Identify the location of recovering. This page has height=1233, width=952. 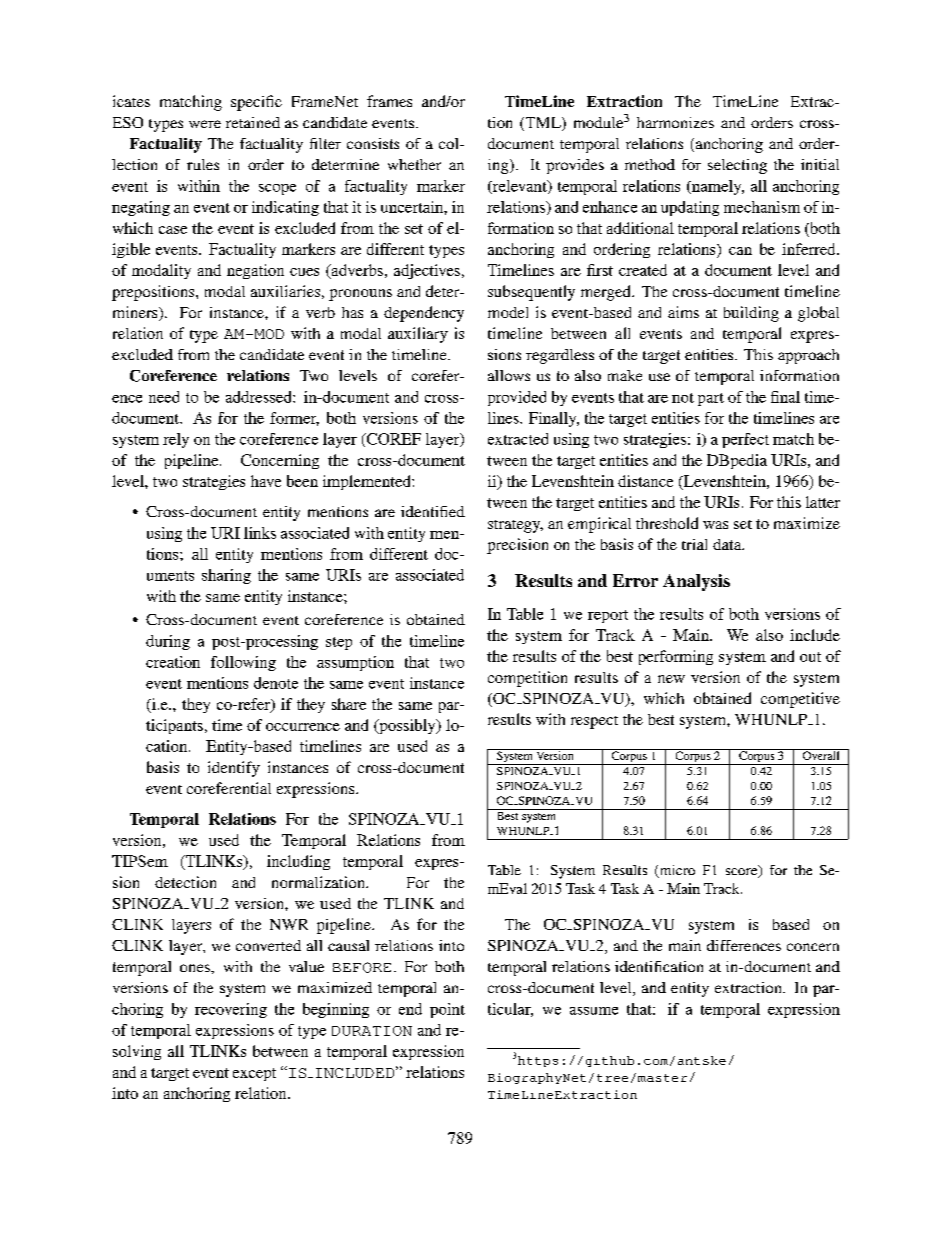
(231, 1010).
